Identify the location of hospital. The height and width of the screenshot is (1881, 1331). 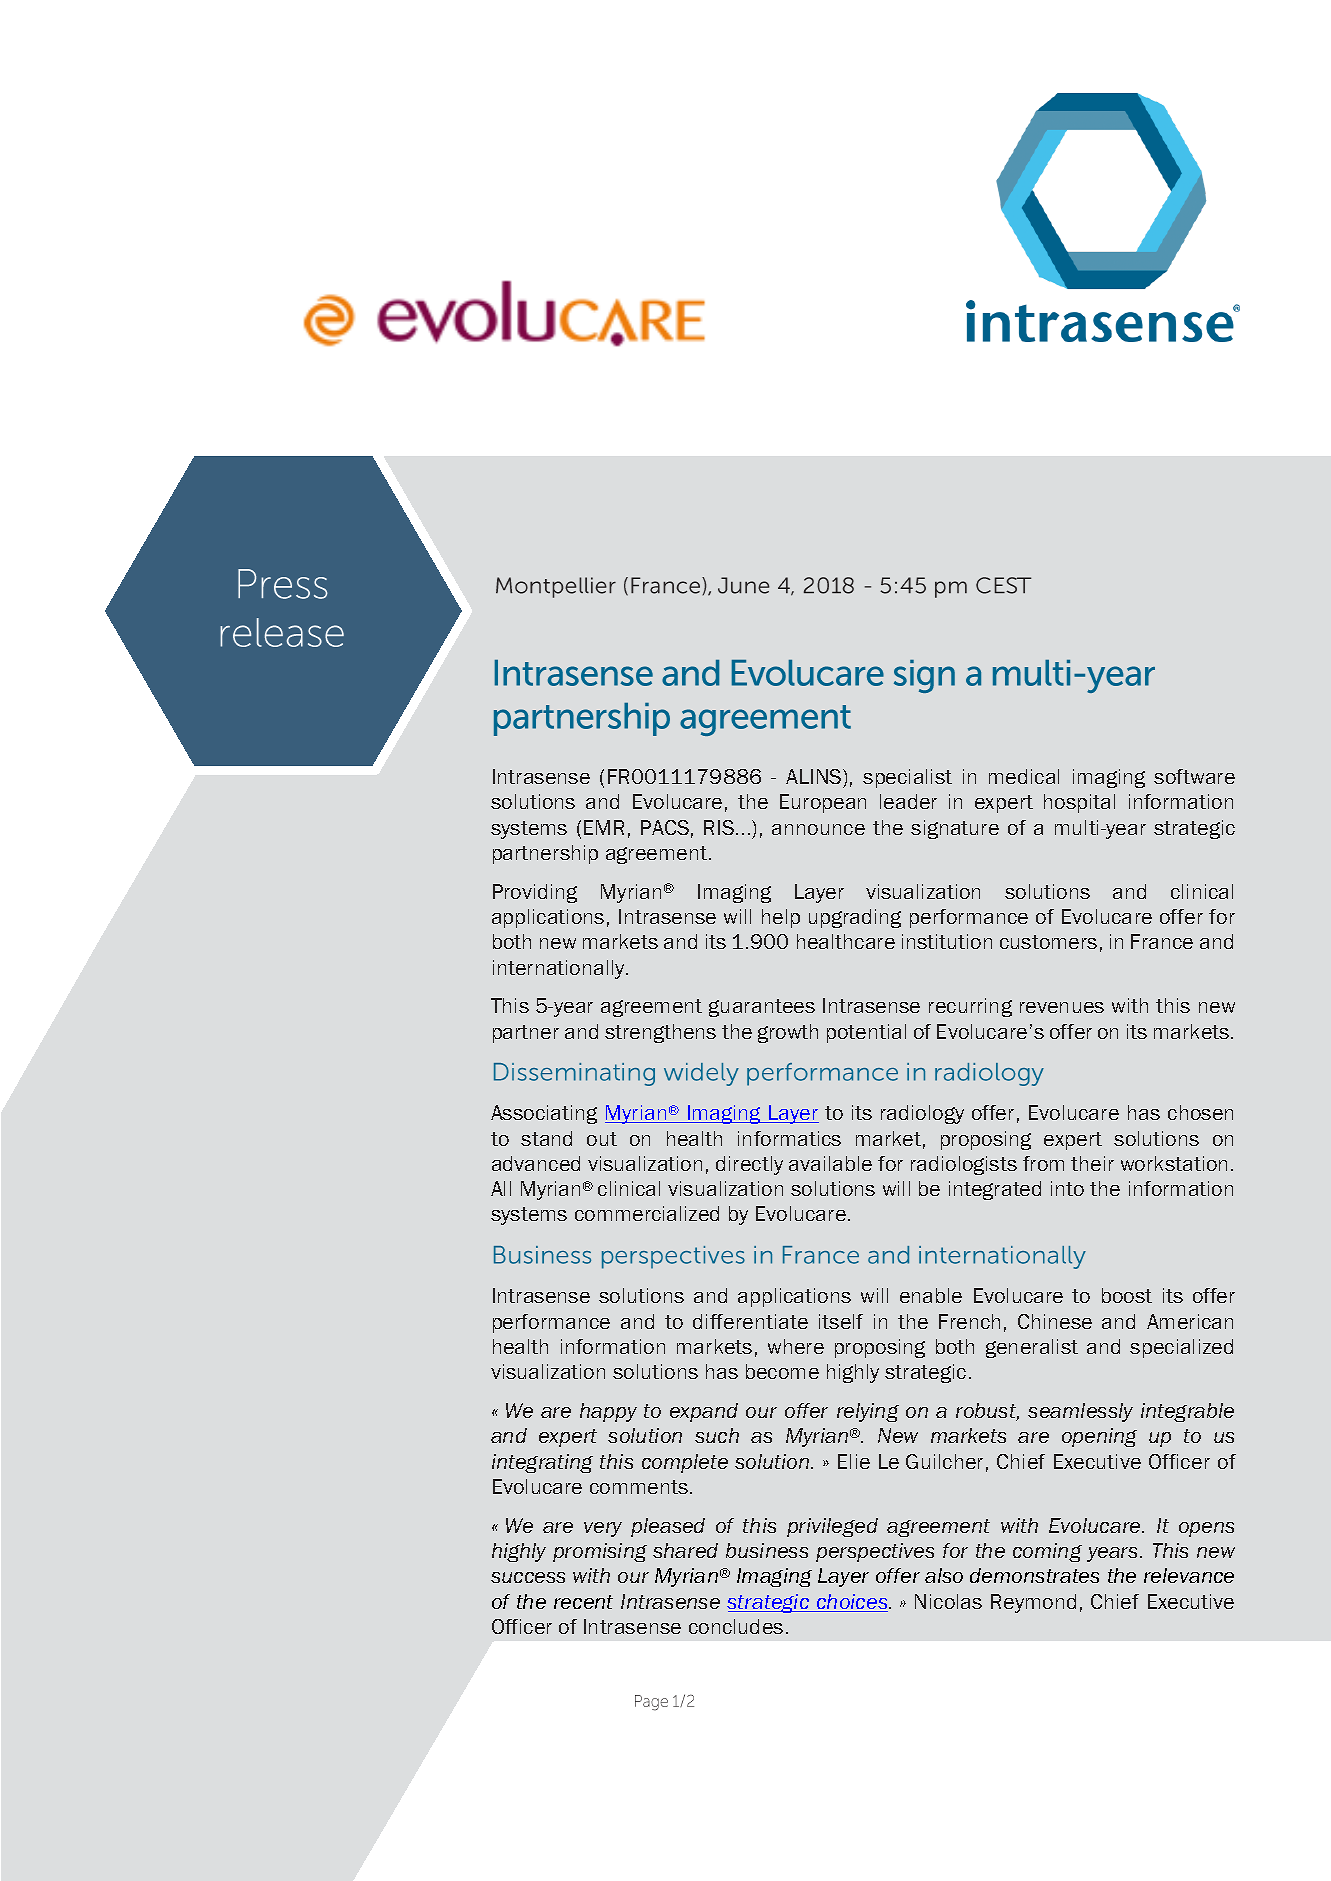
(1079, 803).
